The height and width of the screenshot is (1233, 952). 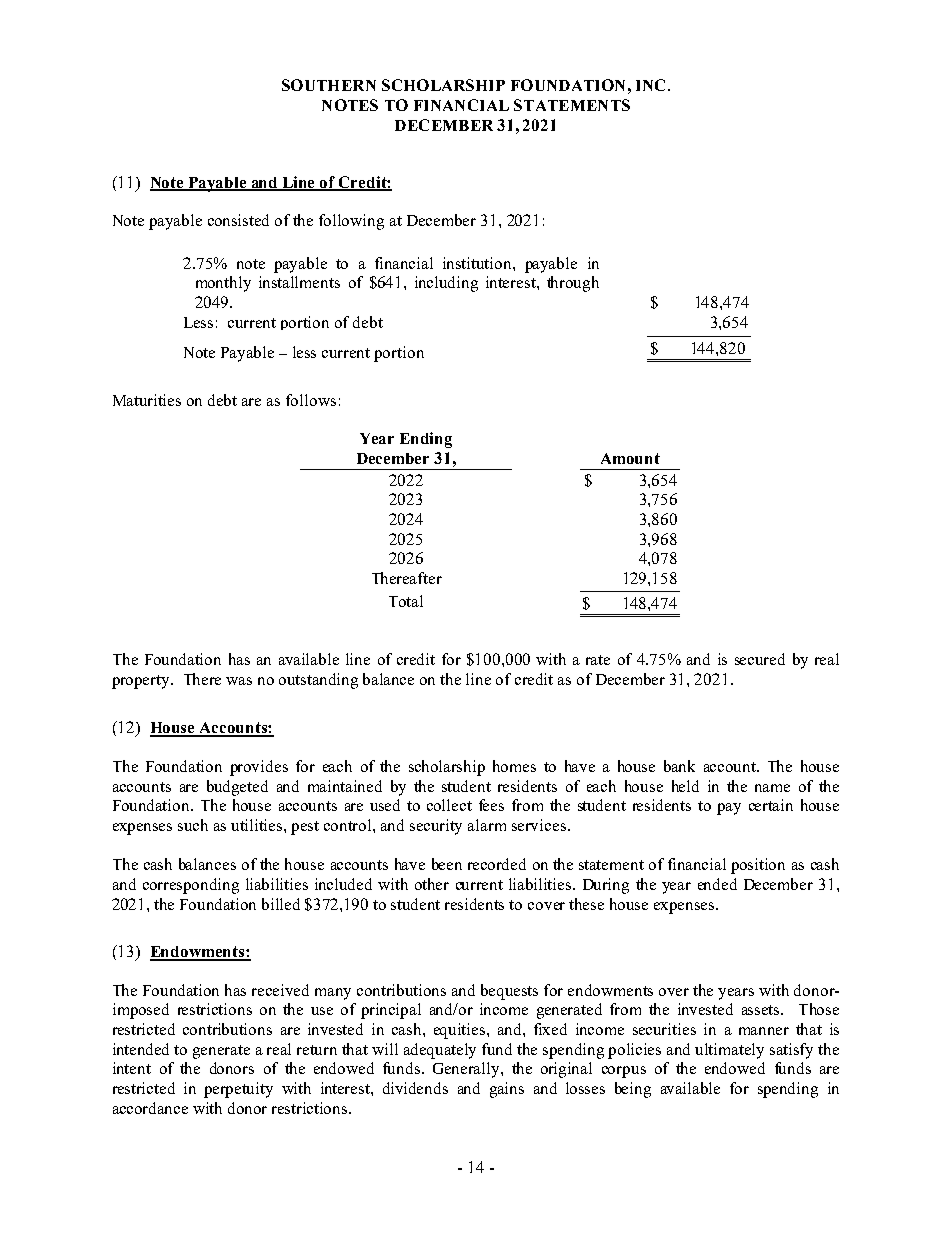 I want to click on through, so click(x=573, y=284).
